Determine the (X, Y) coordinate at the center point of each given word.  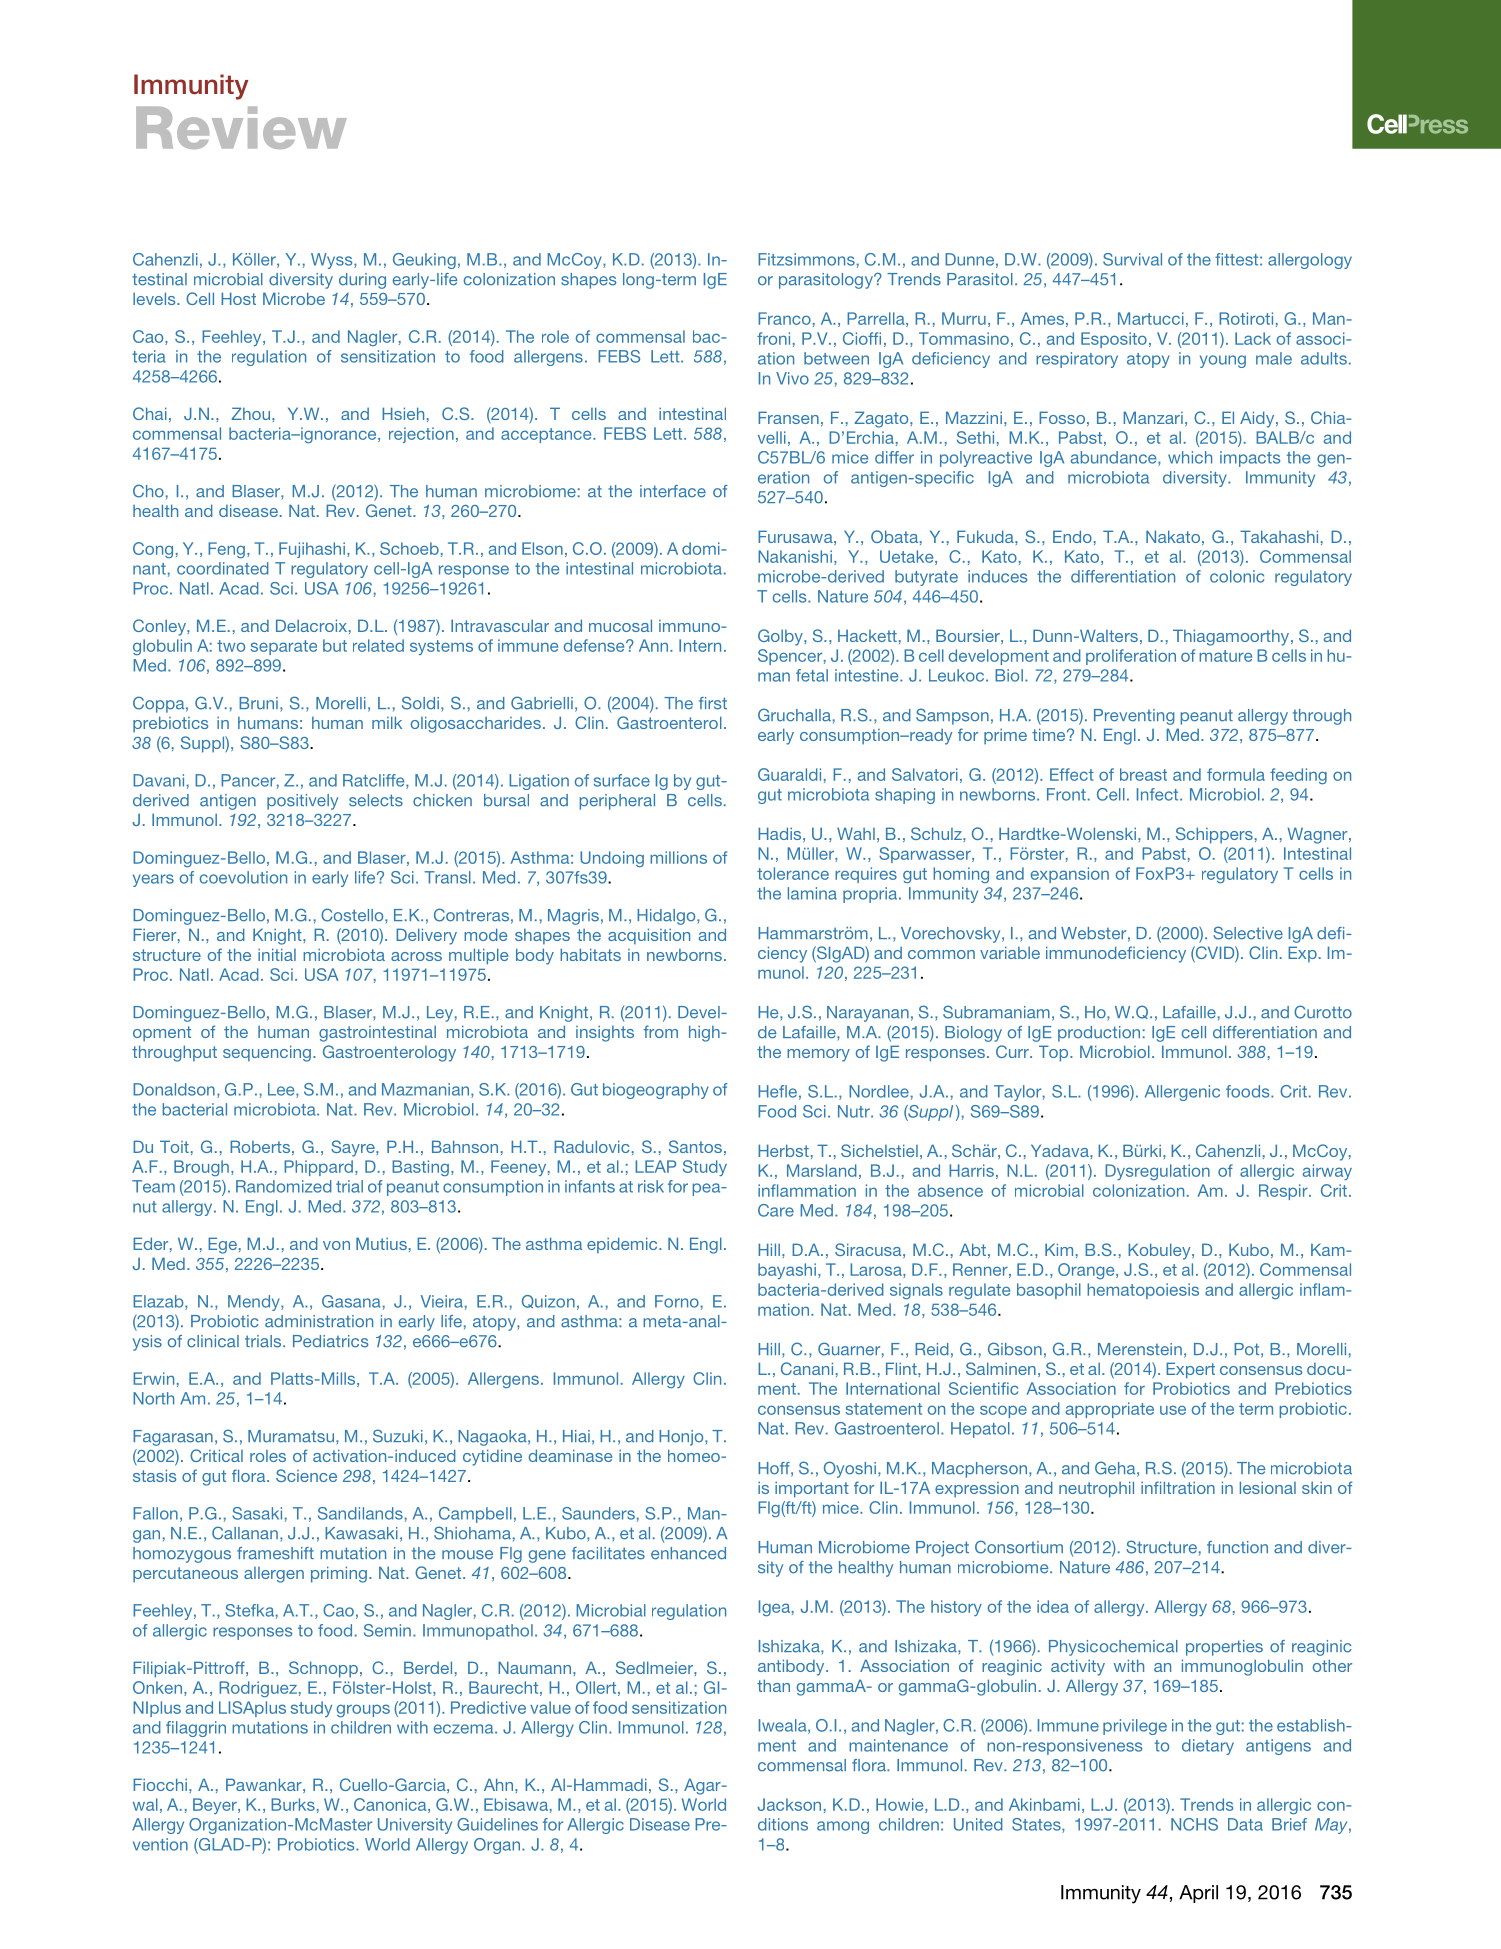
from (661, 1031)
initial (277, 954)
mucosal (620, 625)
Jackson (789, 1804)
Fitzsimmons (806, 259)
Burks (293, 1804)
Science (306, 1475)
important (812, 1489)
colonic (1237, 576)
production (1099, 1034)
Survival (1132, 259)
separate (284, 647)
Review (241, 128)
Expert (1190, 1370)
